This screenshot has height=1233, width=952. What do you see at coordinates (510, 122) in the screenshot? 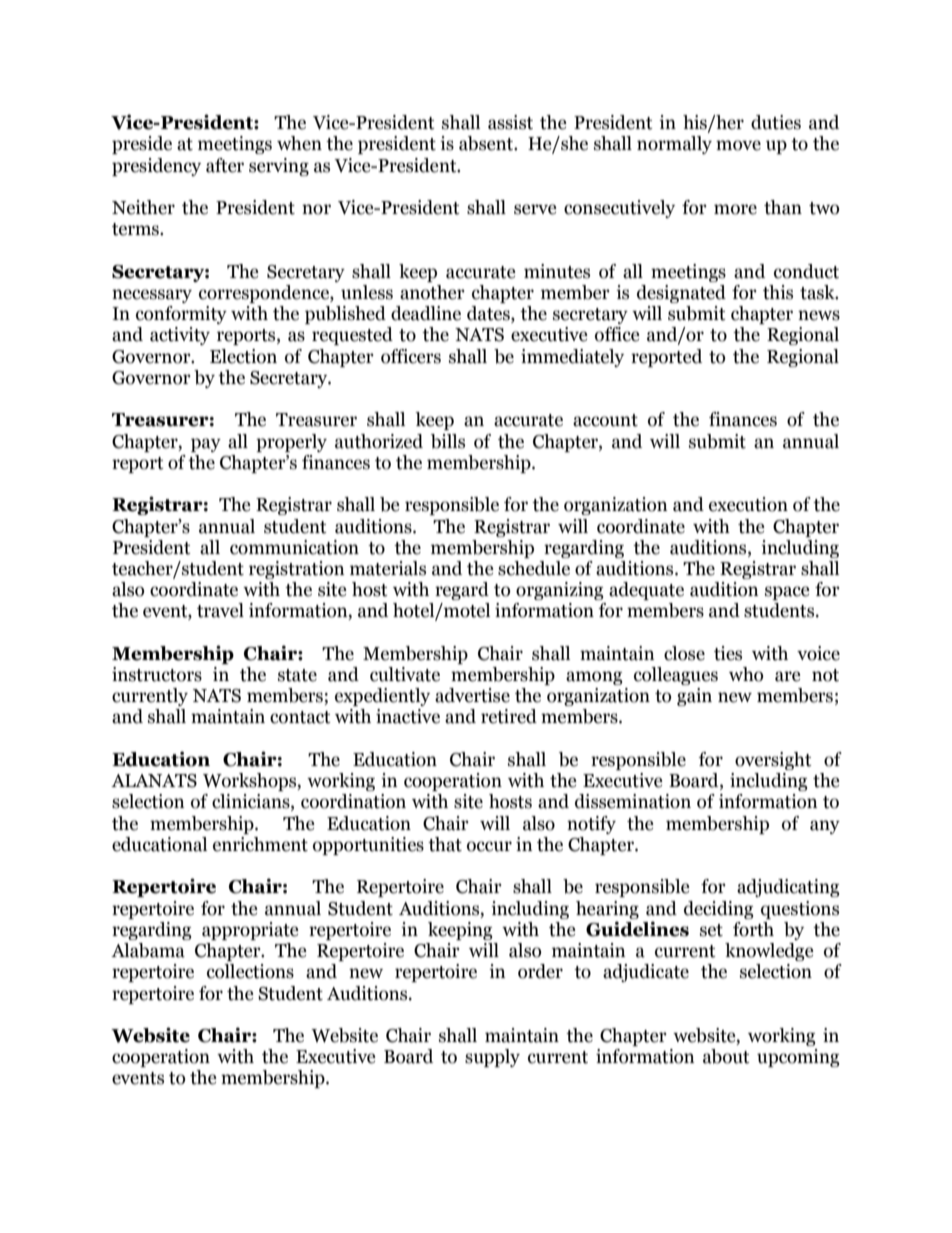
I see `assist` at bounding box center [510, 122].
